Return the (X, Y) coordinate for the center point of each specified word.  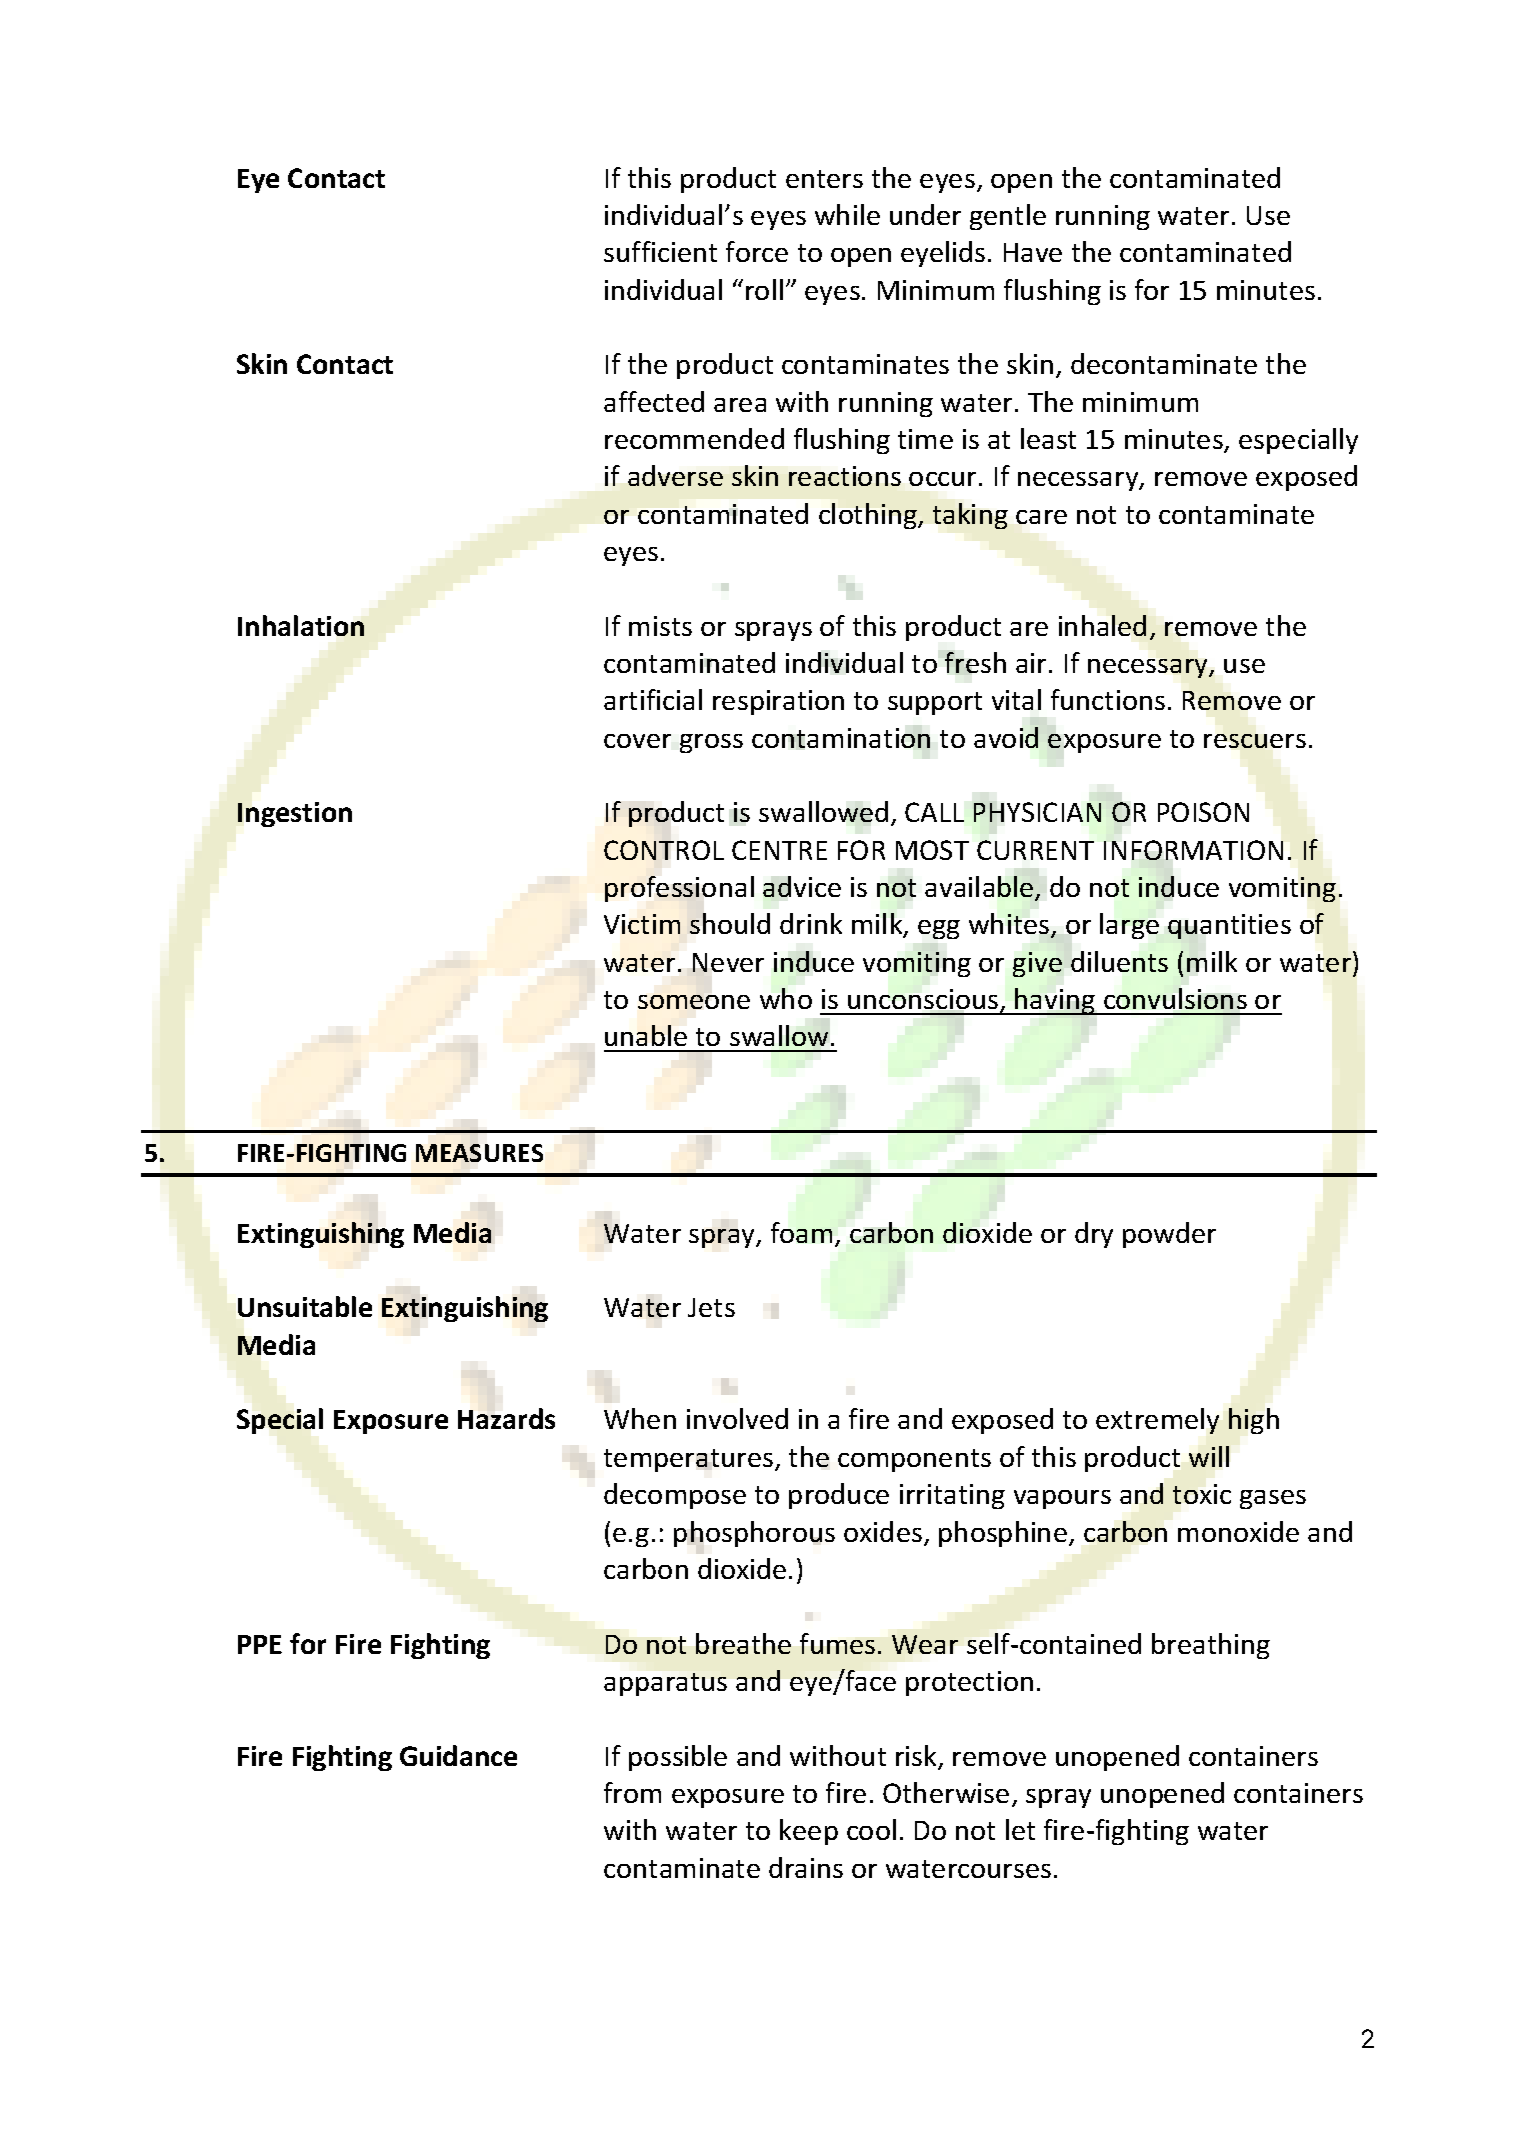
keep (809, 1832)
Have (1033, 252)
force (757, 251)
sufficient (660, 251)
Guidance (458, 1755)
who (786, 998)
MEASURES (479, 1153)
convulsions (1175, 998)
